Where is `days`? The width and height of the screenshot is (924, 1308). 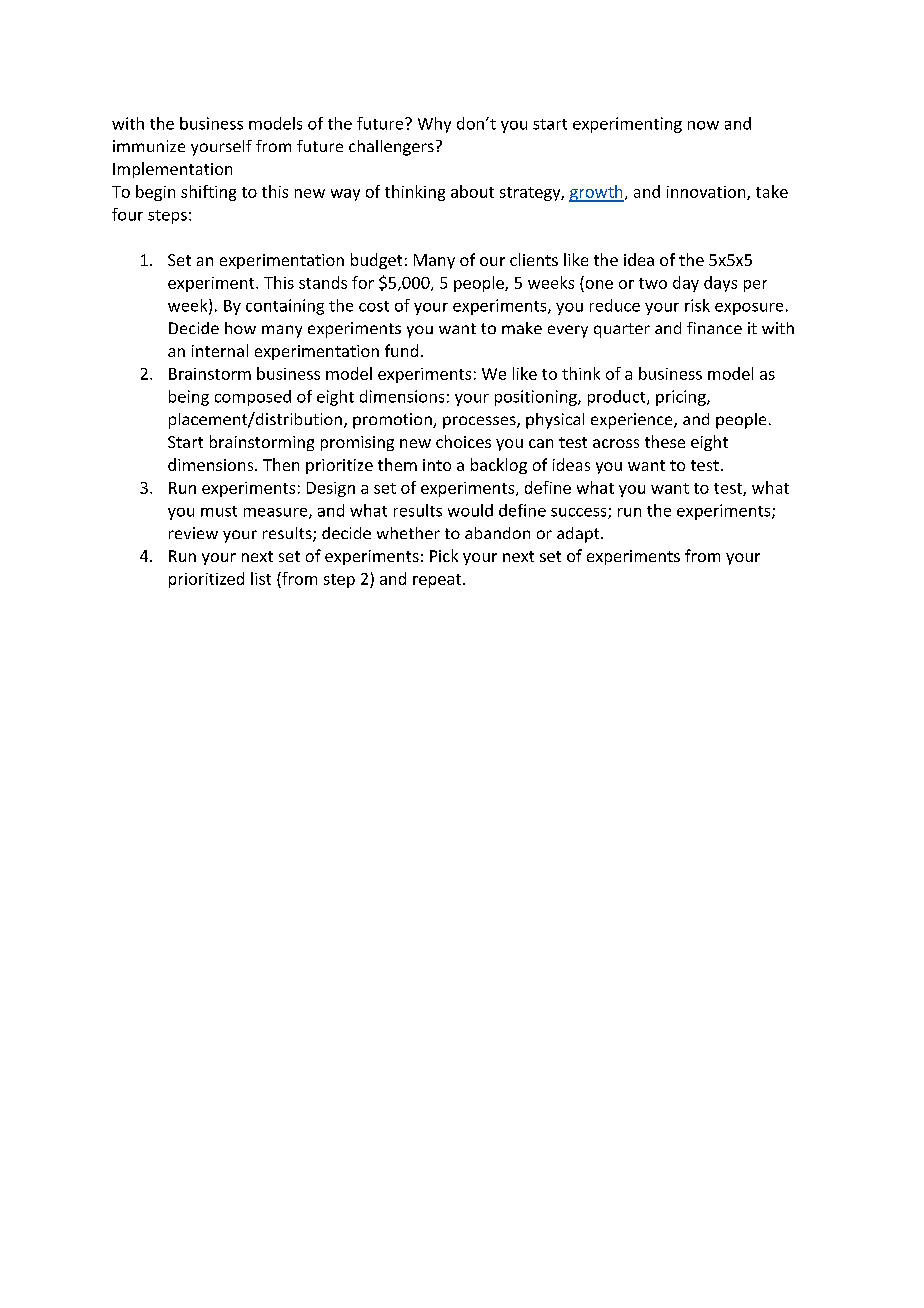
days is located at coordinates (720, 284).
